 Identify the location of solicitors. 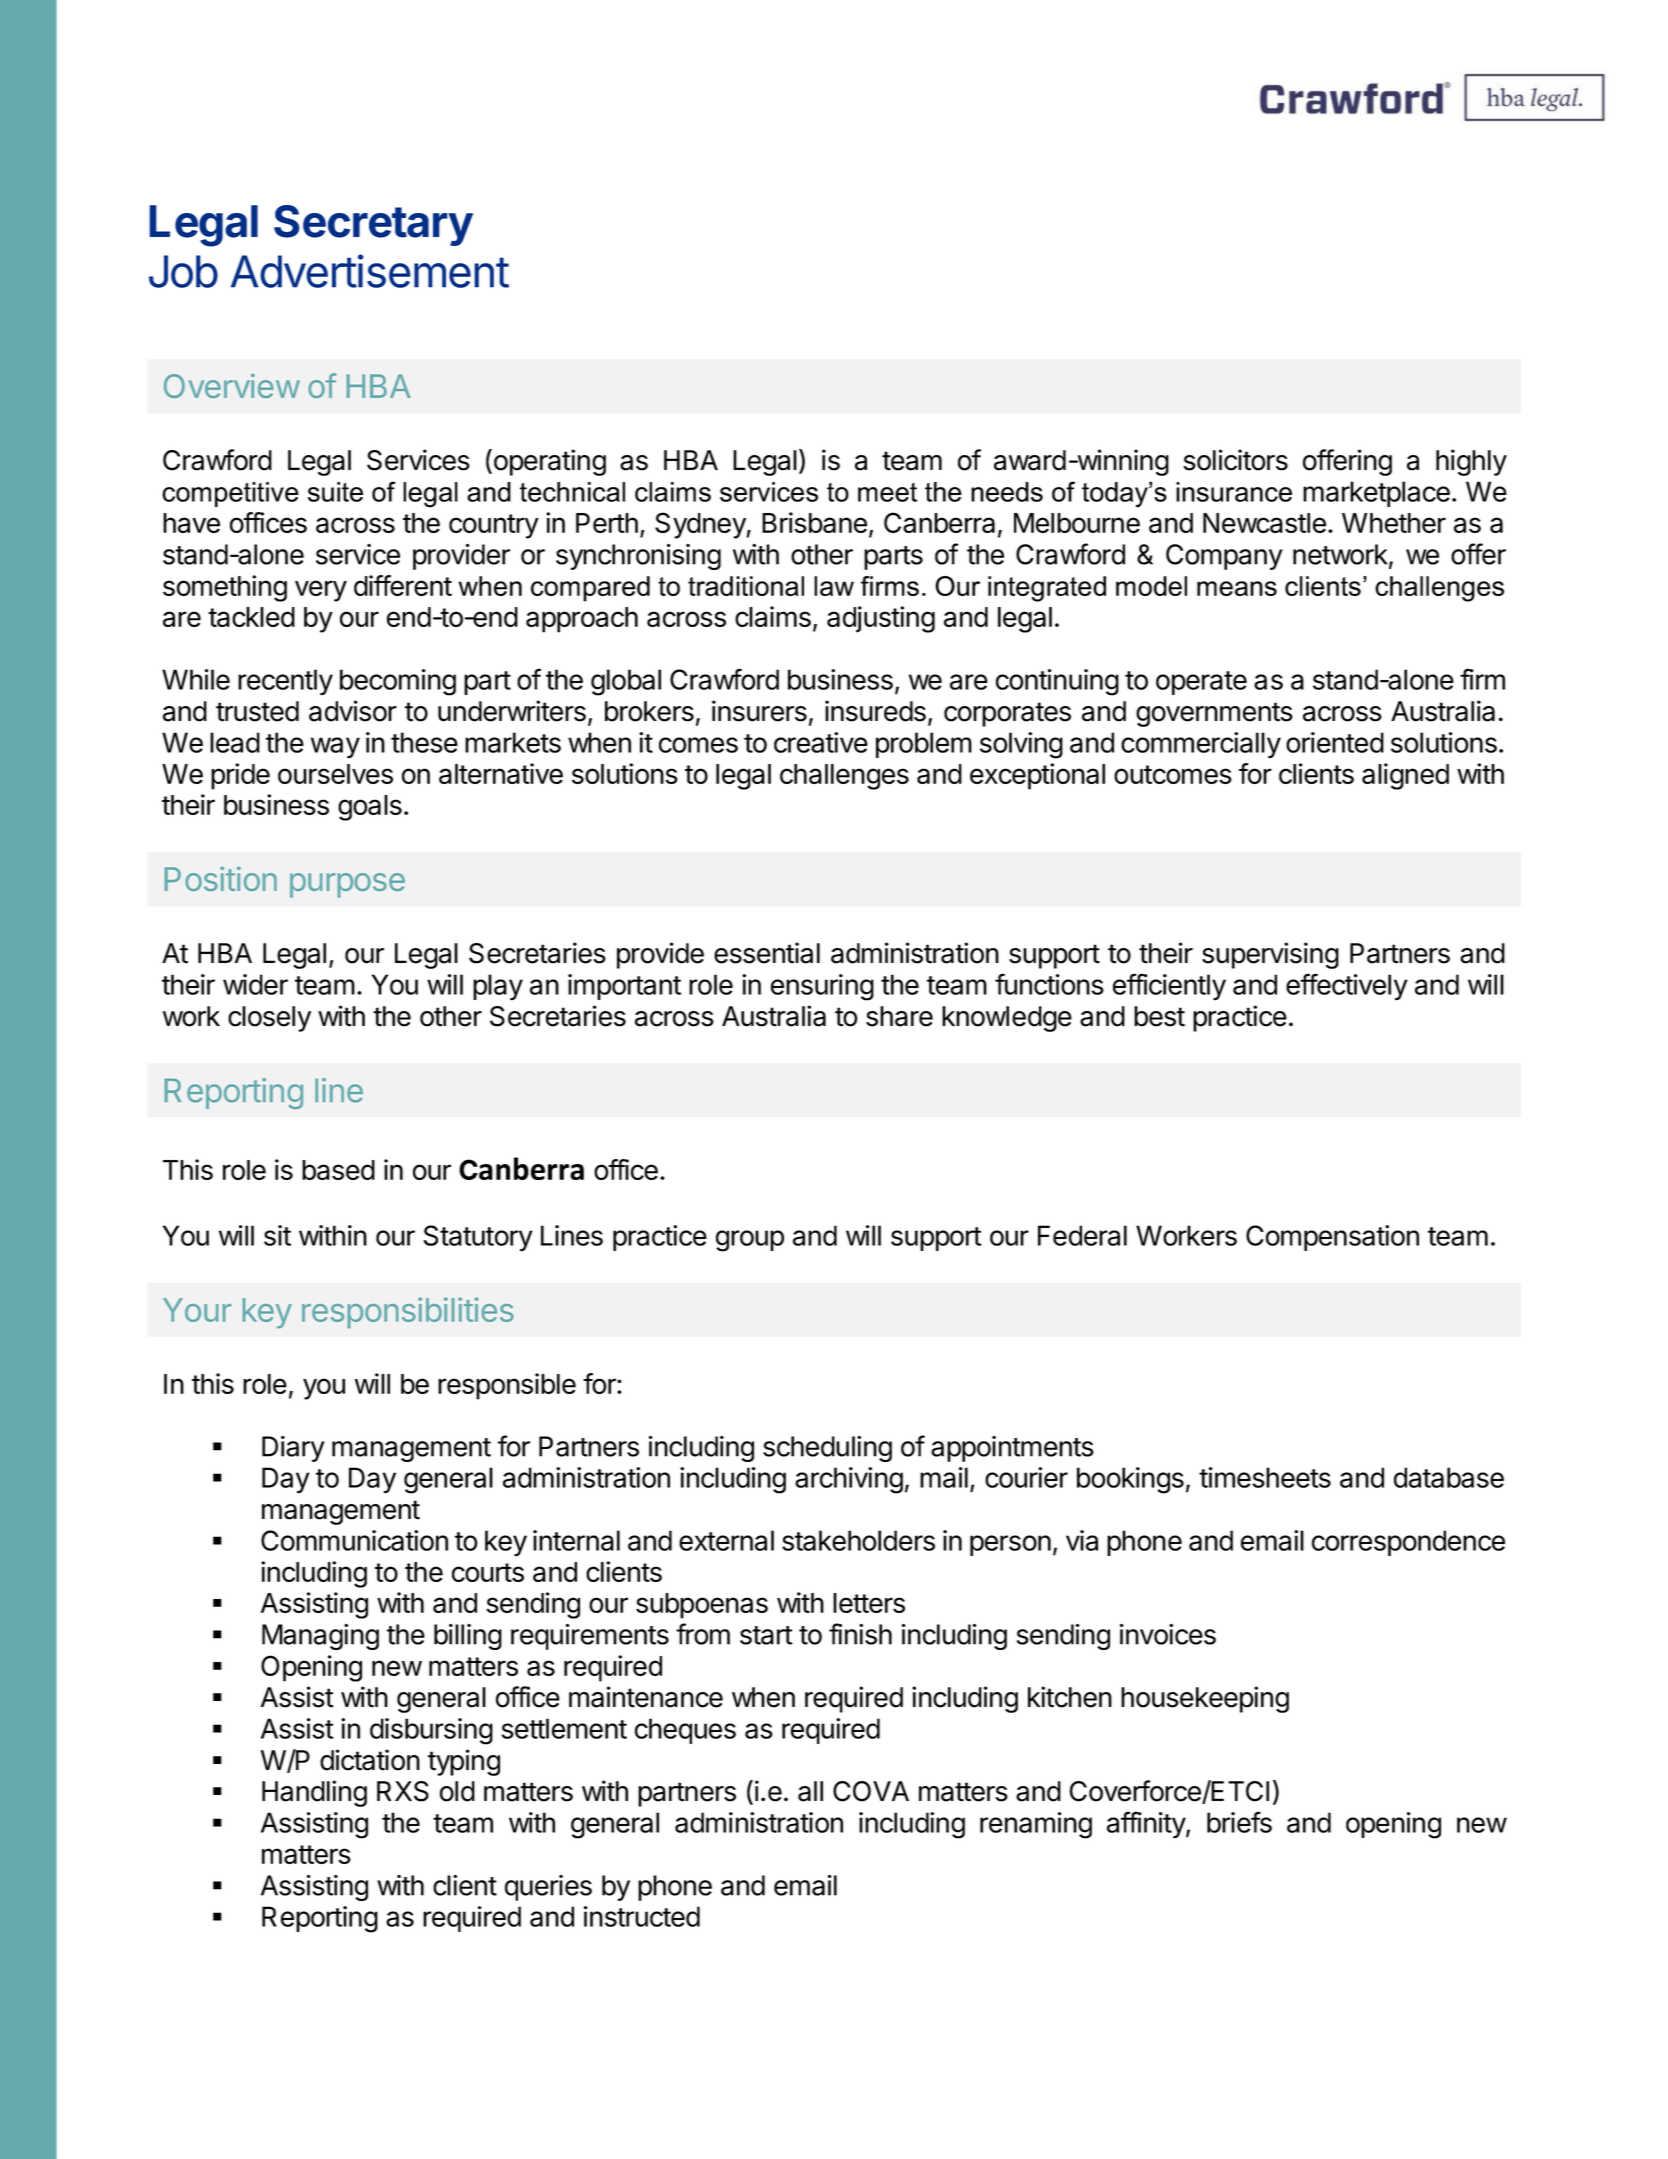
(1235, 460).
